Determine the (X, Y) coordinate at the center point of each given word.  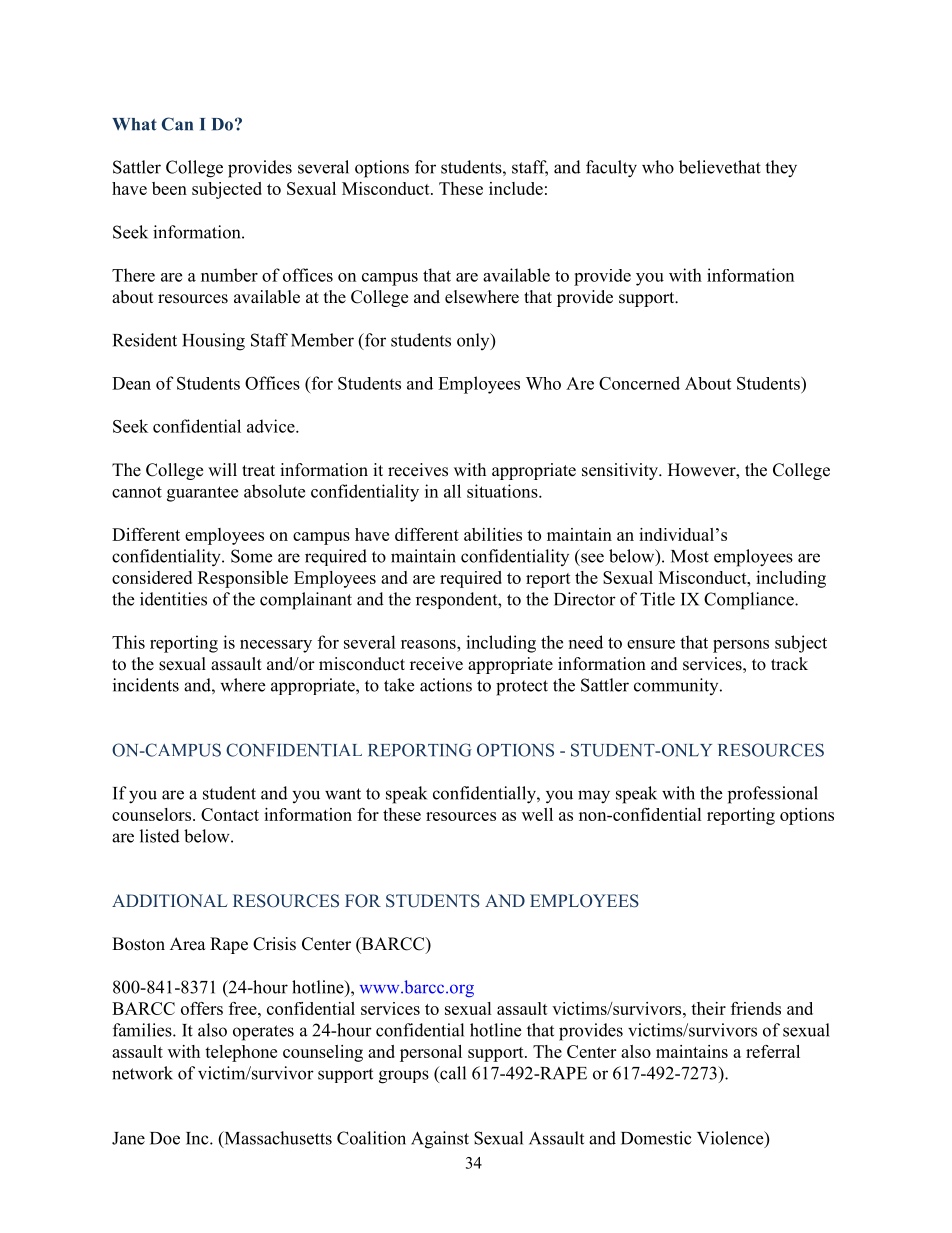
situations (503, 491)
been (169, 188)
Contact (230, 814)
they (781, 169)
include (516, 188)
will (222, 469)
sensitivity (621, 471)
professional (773, 795)
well (537, 814)
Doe (165, 1138)
